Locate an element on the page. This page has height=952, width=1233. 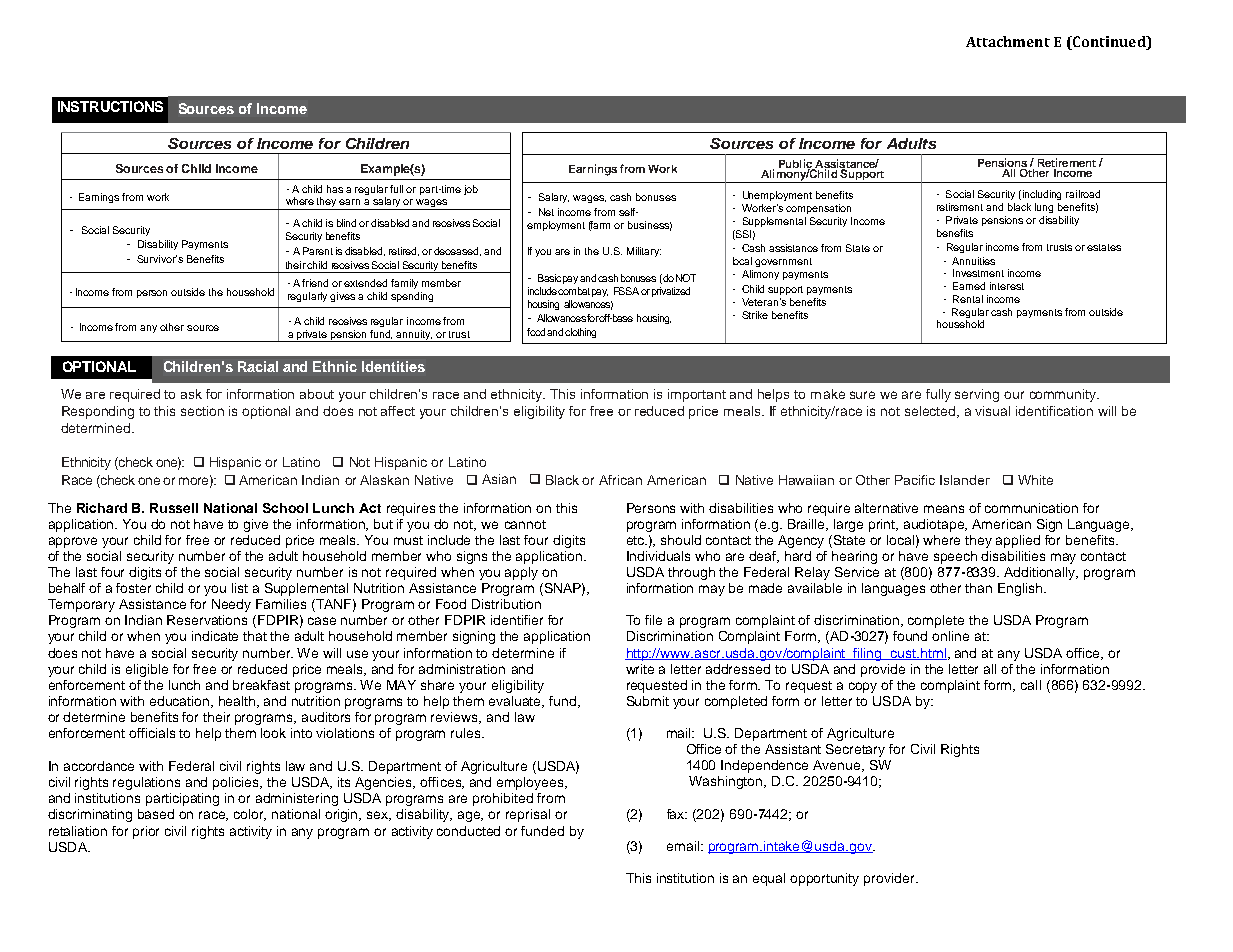
call is located at coordinates (1031, 685).
